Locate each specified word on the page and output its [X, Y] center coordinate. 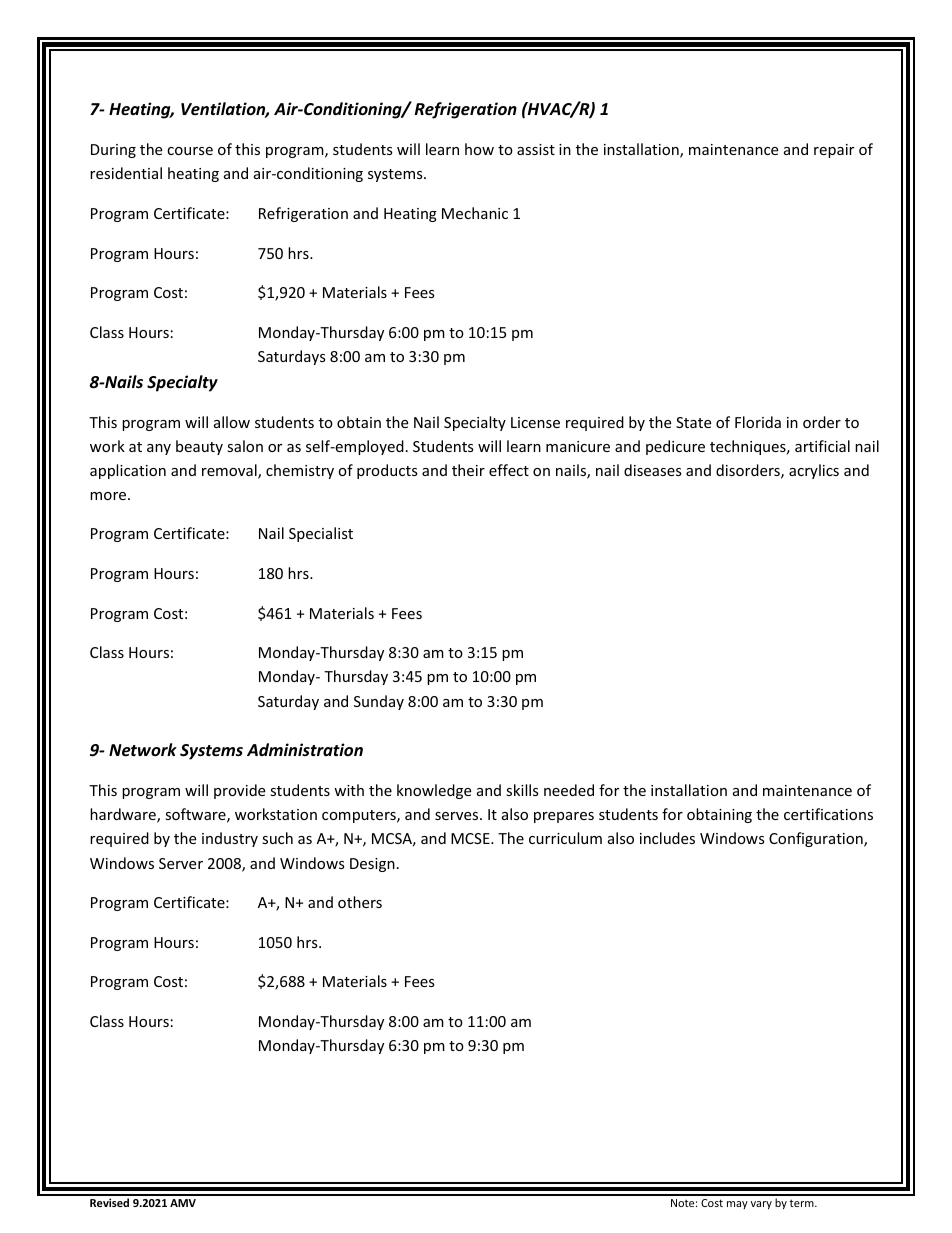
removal [230, 471]
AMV [183, 1203]
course [190, 151]
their [468, 470]
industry [230, 839]
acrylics [814, 471]
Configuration [817, 839]
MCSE [471, 838]
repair [834, 151]
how [479, 149]
